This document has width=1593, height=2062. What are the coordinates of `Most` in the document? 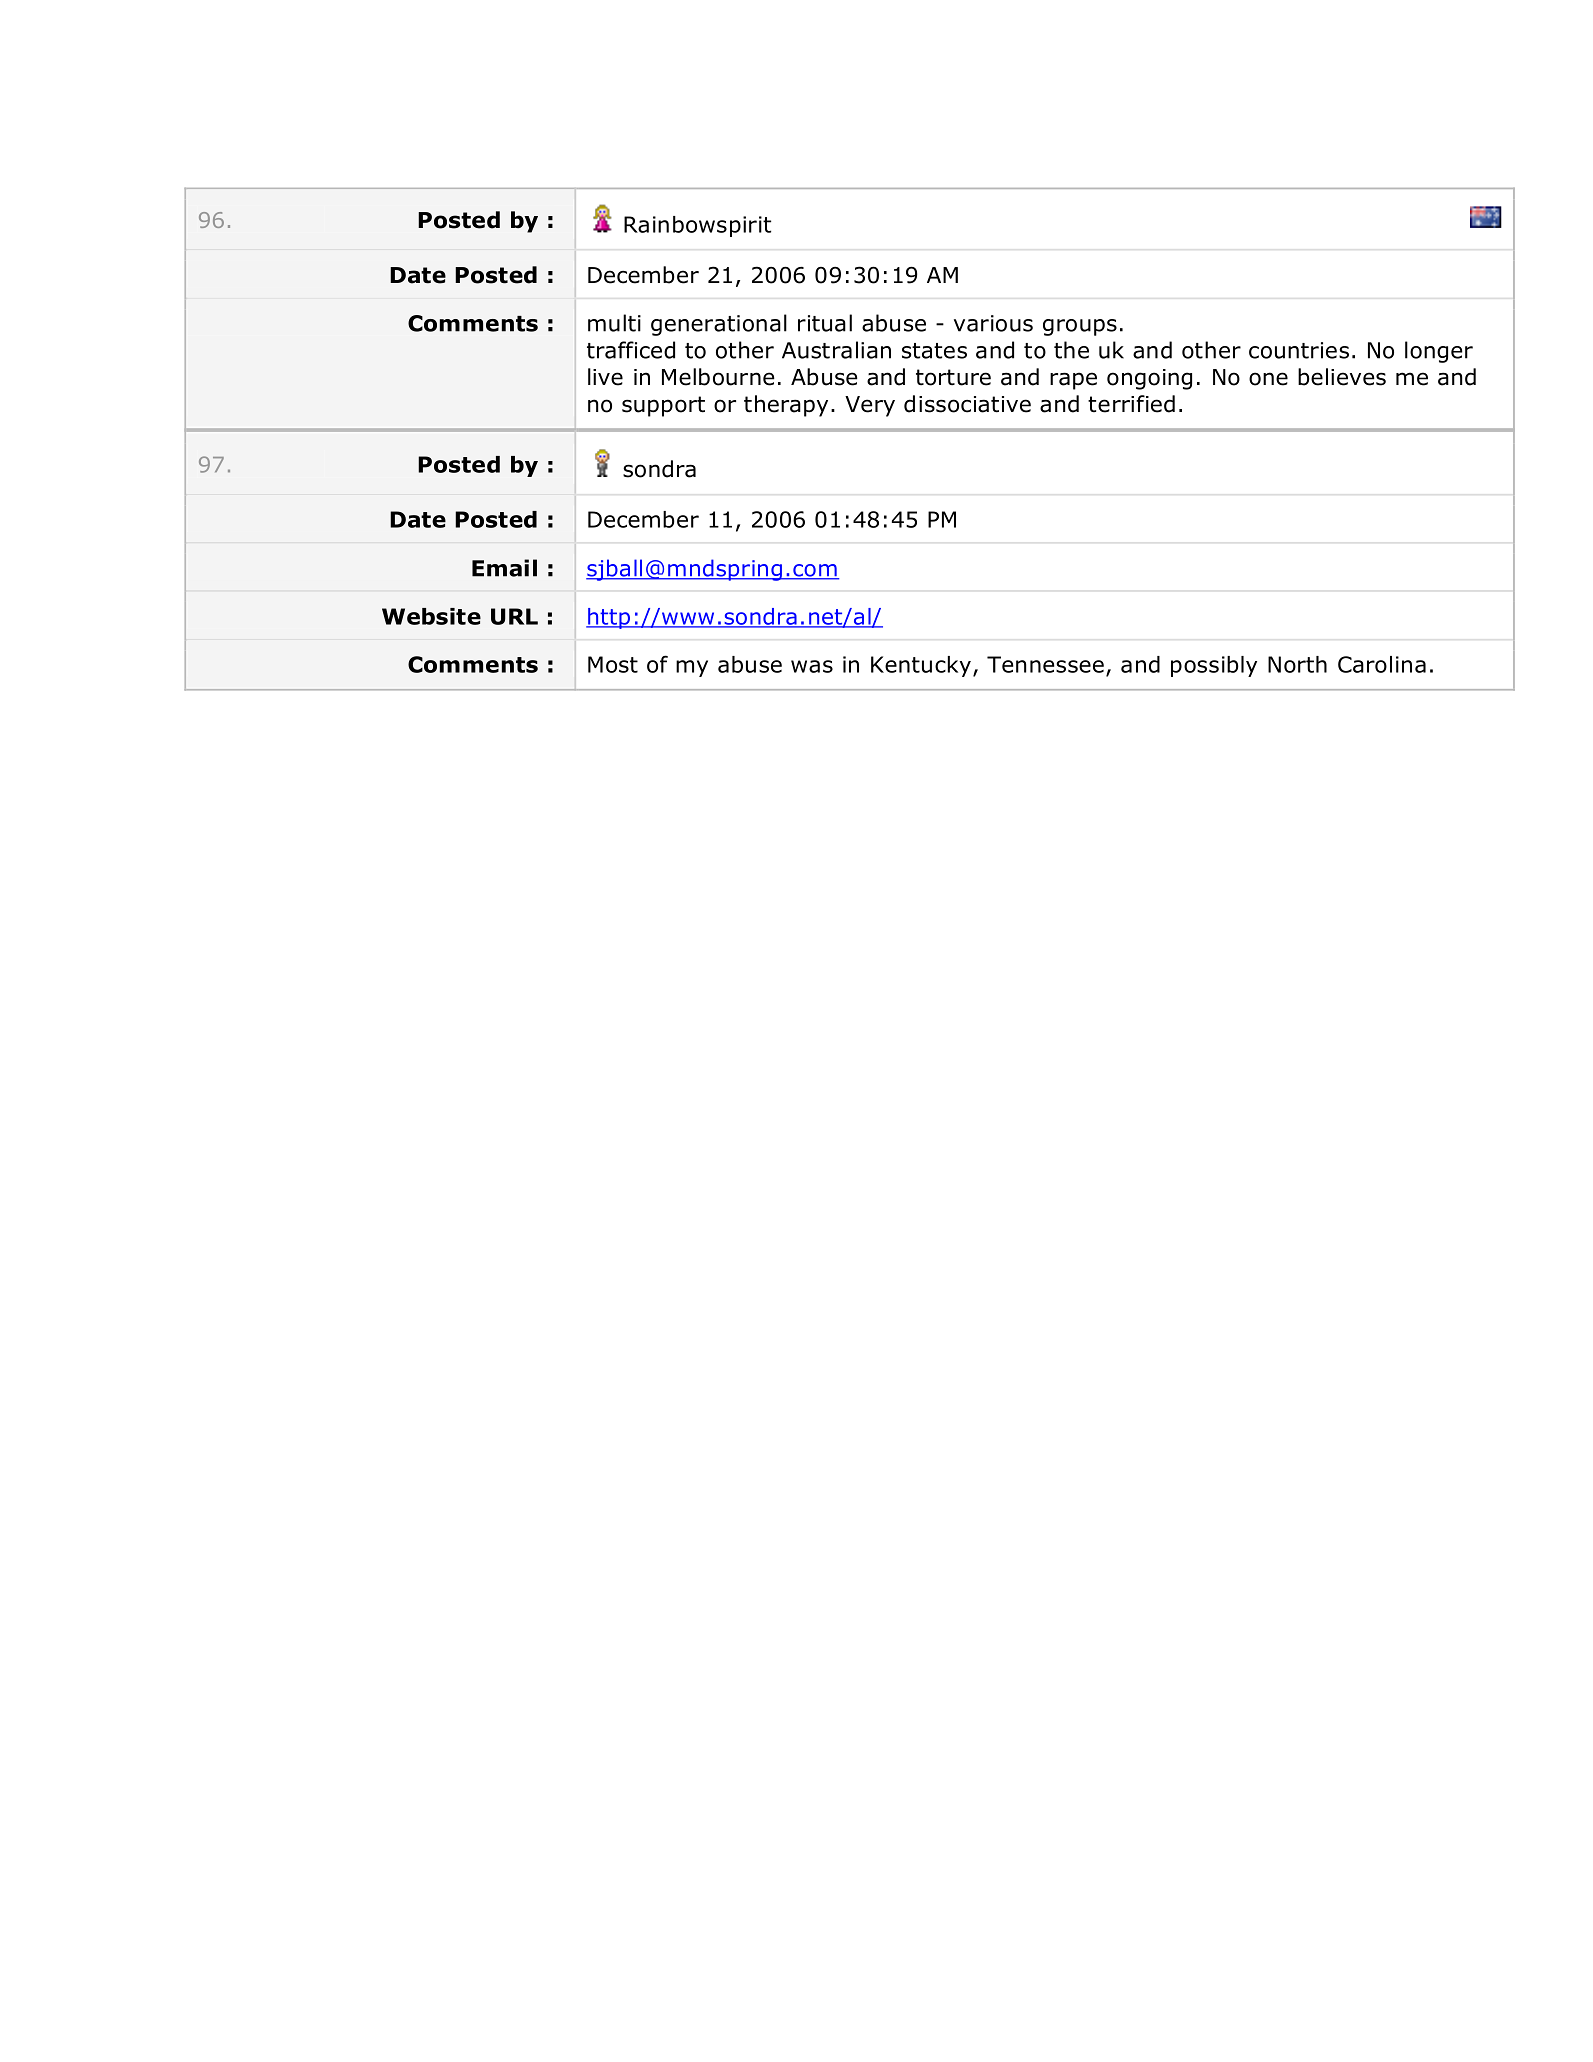 It's located at (613, 664).
